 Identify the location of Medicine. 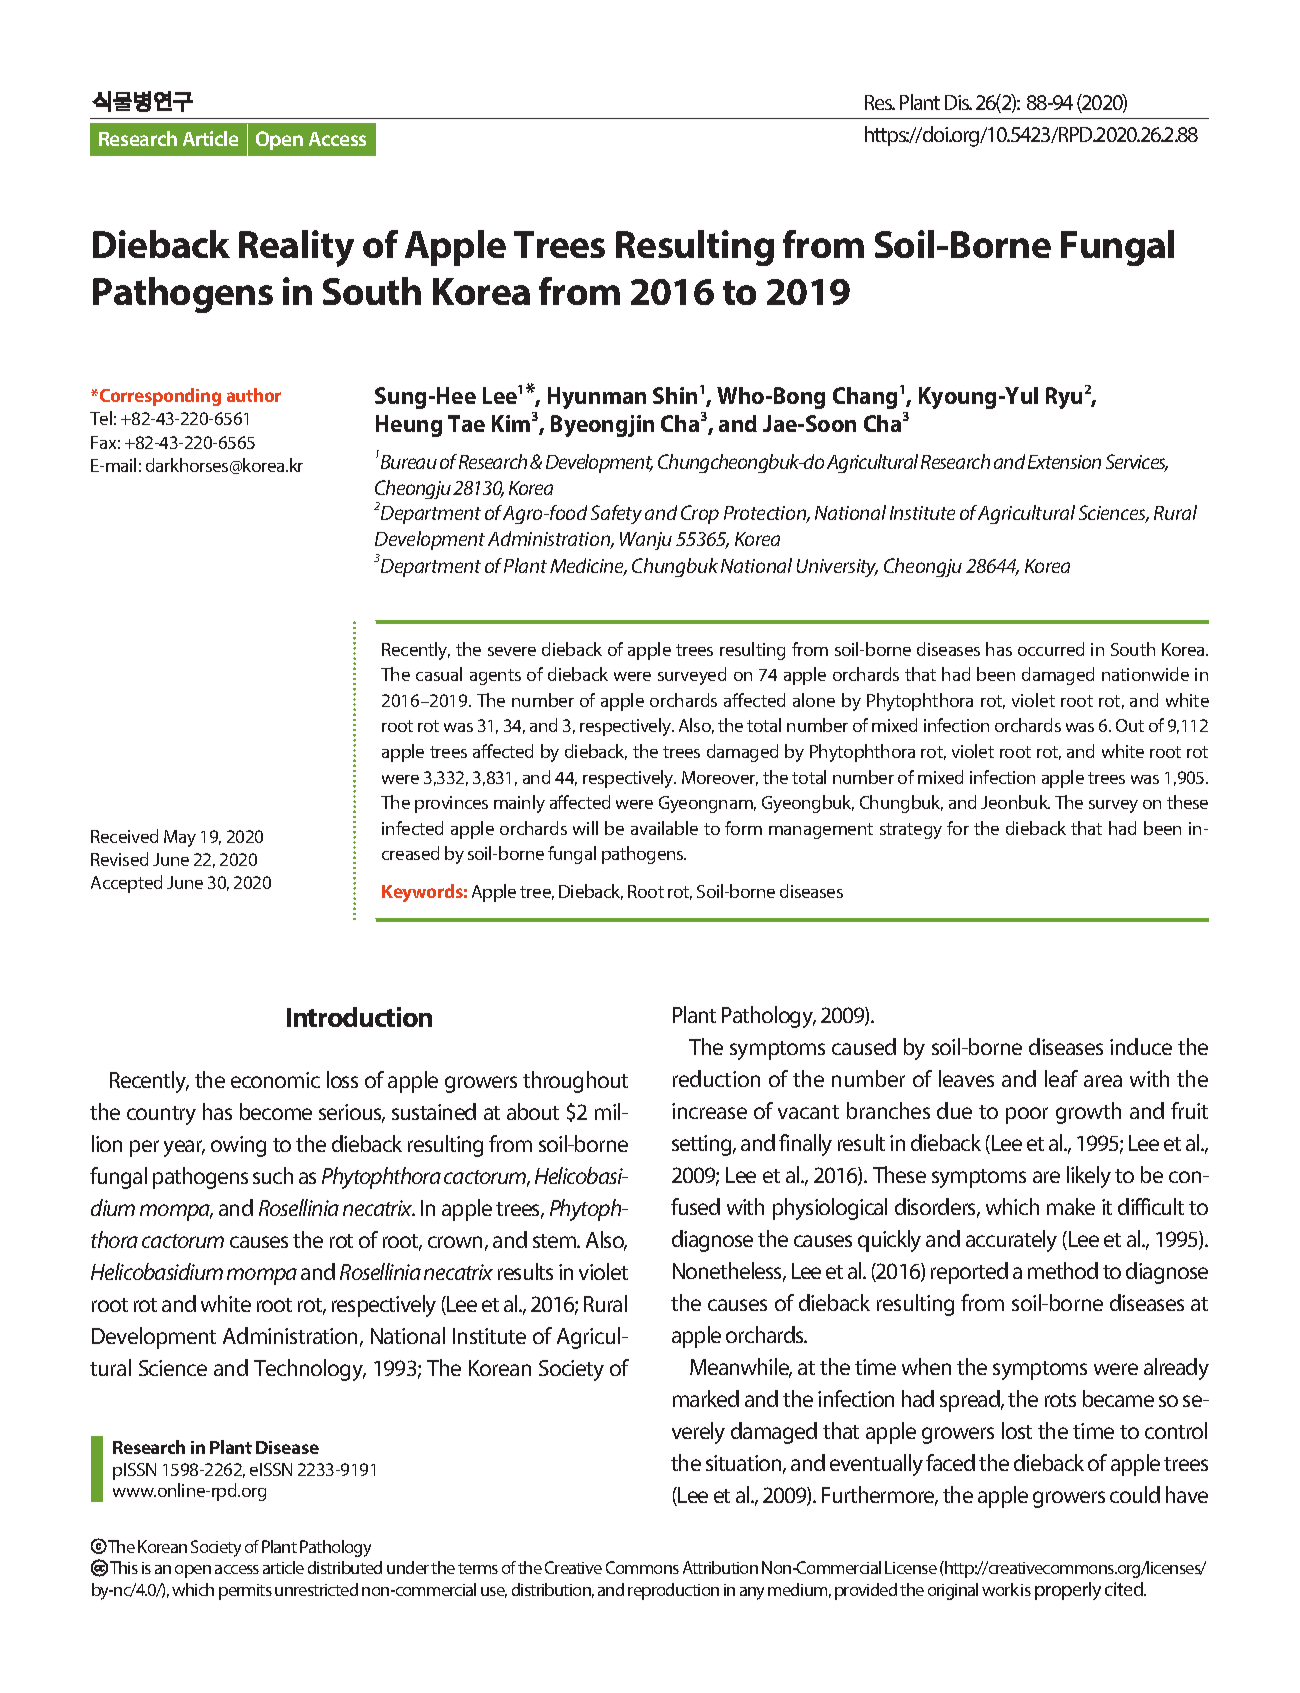
(588, 567).
